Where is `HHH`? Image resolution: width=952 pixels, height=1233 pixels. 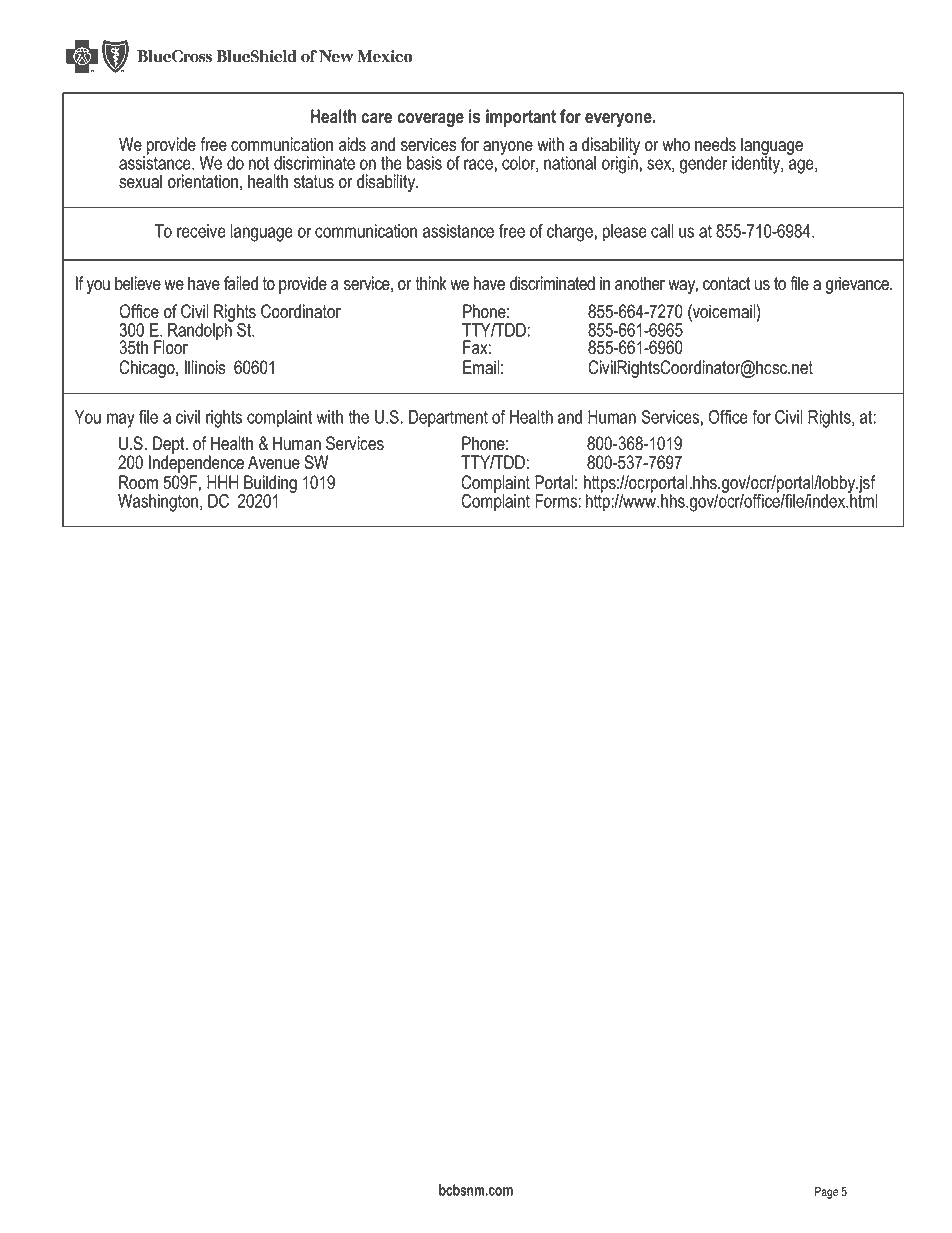 HHH is located at coordinates (223, 482).
